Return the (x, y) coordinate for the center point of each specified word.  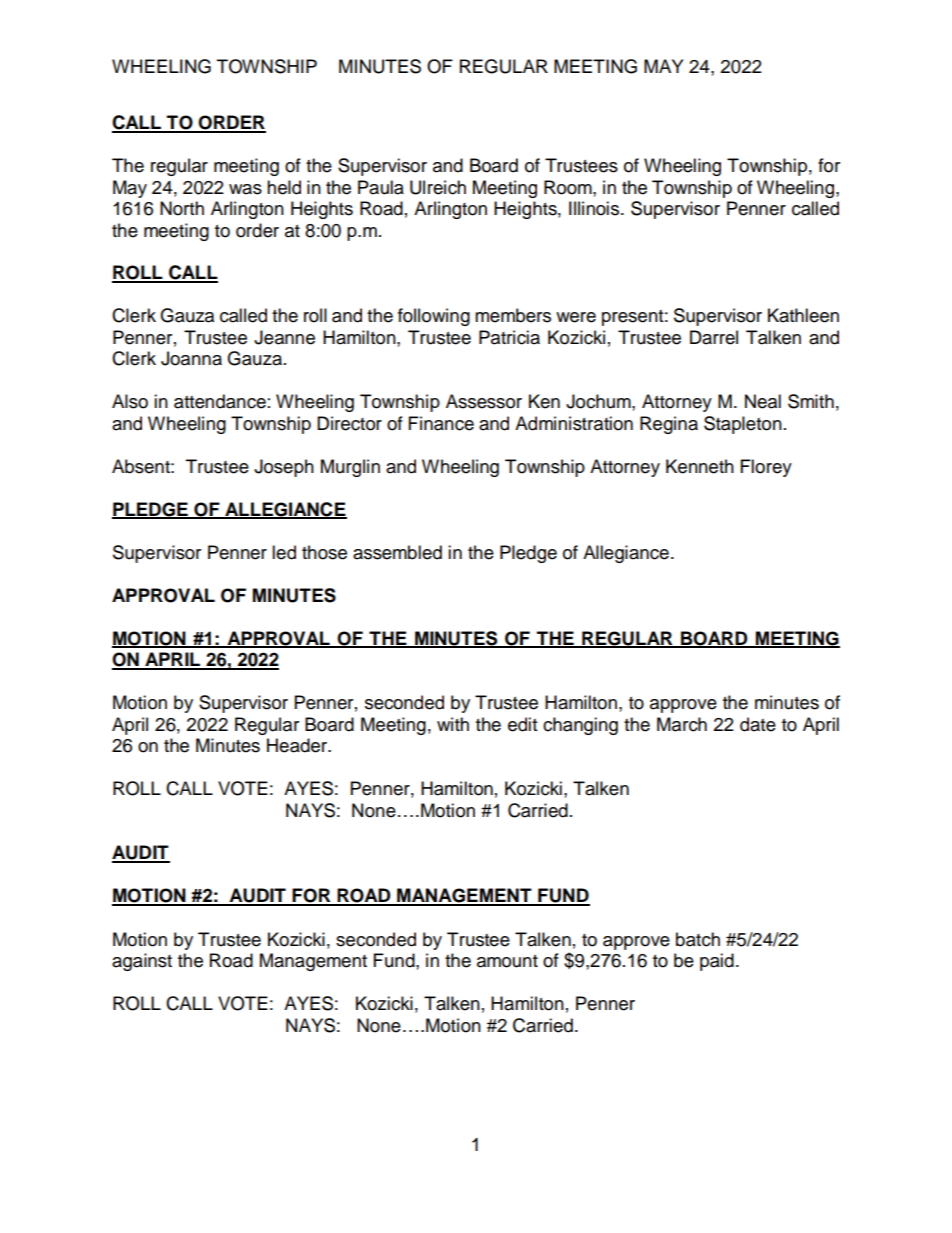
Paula (381, 187)
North (182, 208)
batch (698, 939)
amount (507, 961)
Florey (766, 468)
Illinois (595, 208)
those (324, 552)
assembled (397, 552)
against (142, 962)
